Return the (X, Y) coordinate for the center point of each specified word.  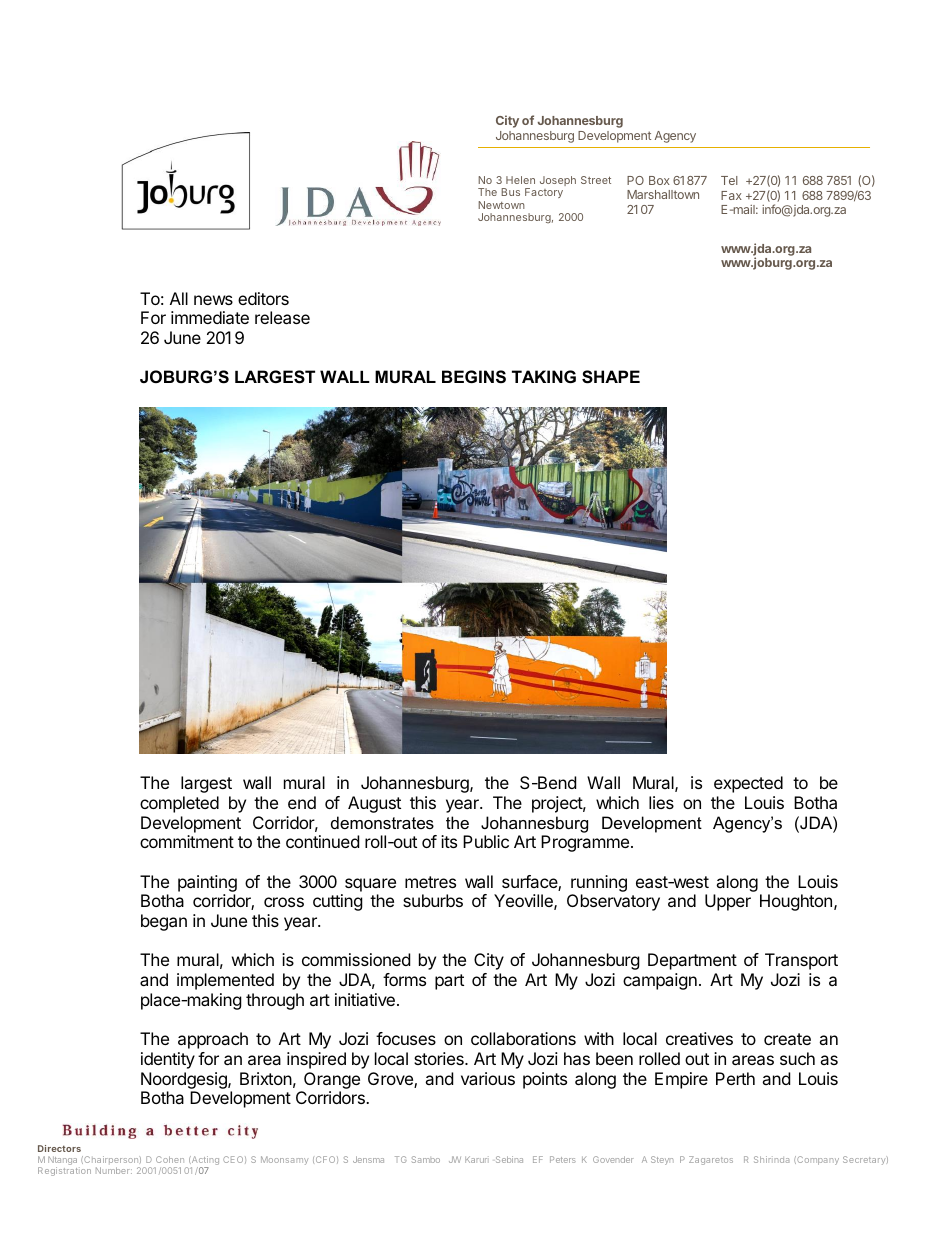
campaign (660, 981)
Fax (731, 195)
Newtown (501, 205)
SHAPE (611, 377)
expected (748, 784)
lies (661, 802)
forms (404, 979)
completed (179, 804)
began (164, 922)
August (374, 804)
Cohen (170, 1159)
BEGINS (474, 377)
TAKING (544, 376)
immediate (210, 317)
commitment (187, 841)
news (213, 300)
